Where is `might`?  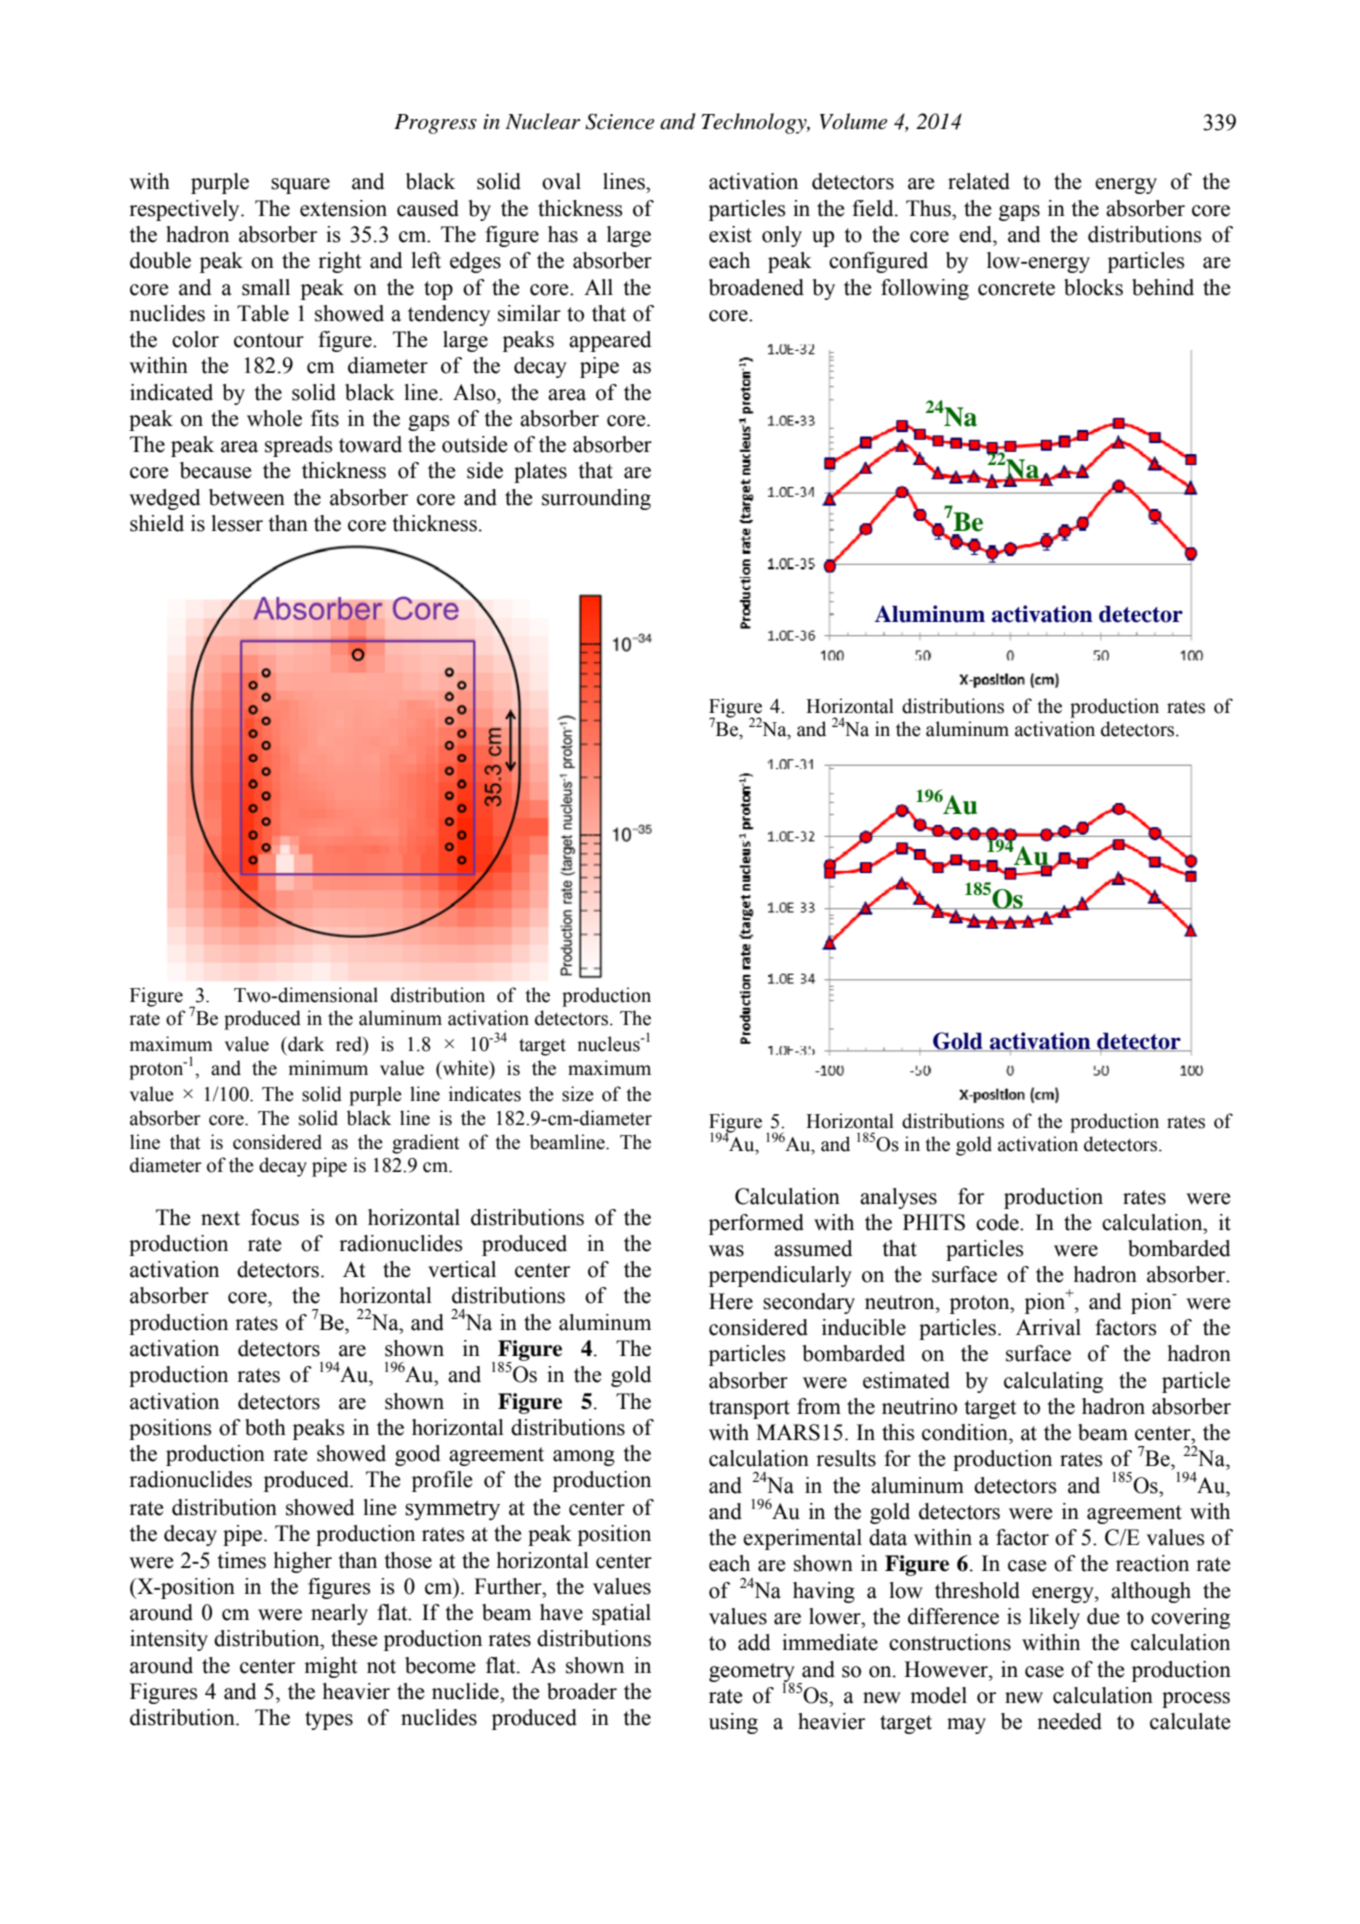
might is located at coordinates (331, 1667).
